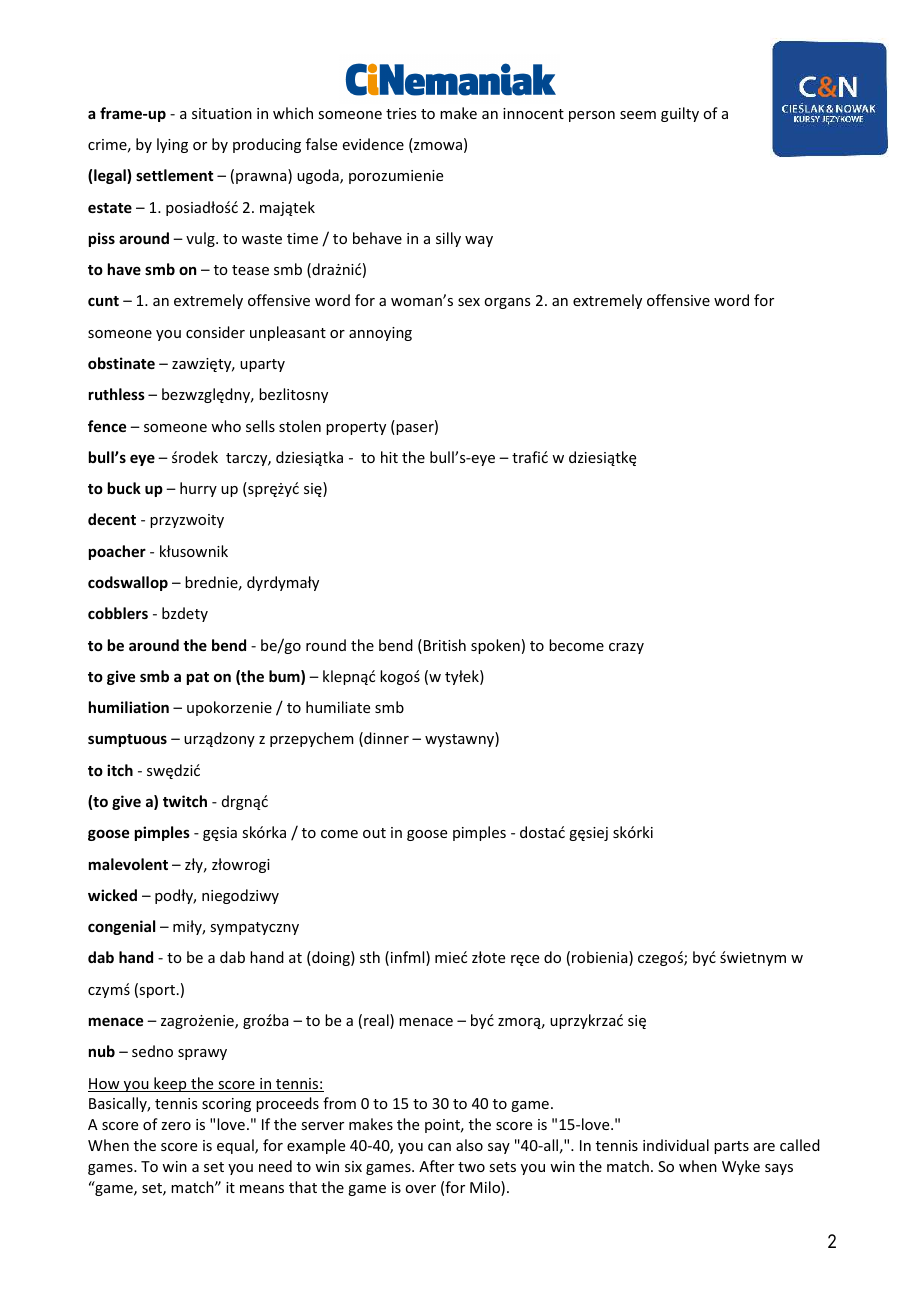 The image size is (924, 1308). Describe the element at coordinates (626, 648) in the page. I see `crazy` at that location.
